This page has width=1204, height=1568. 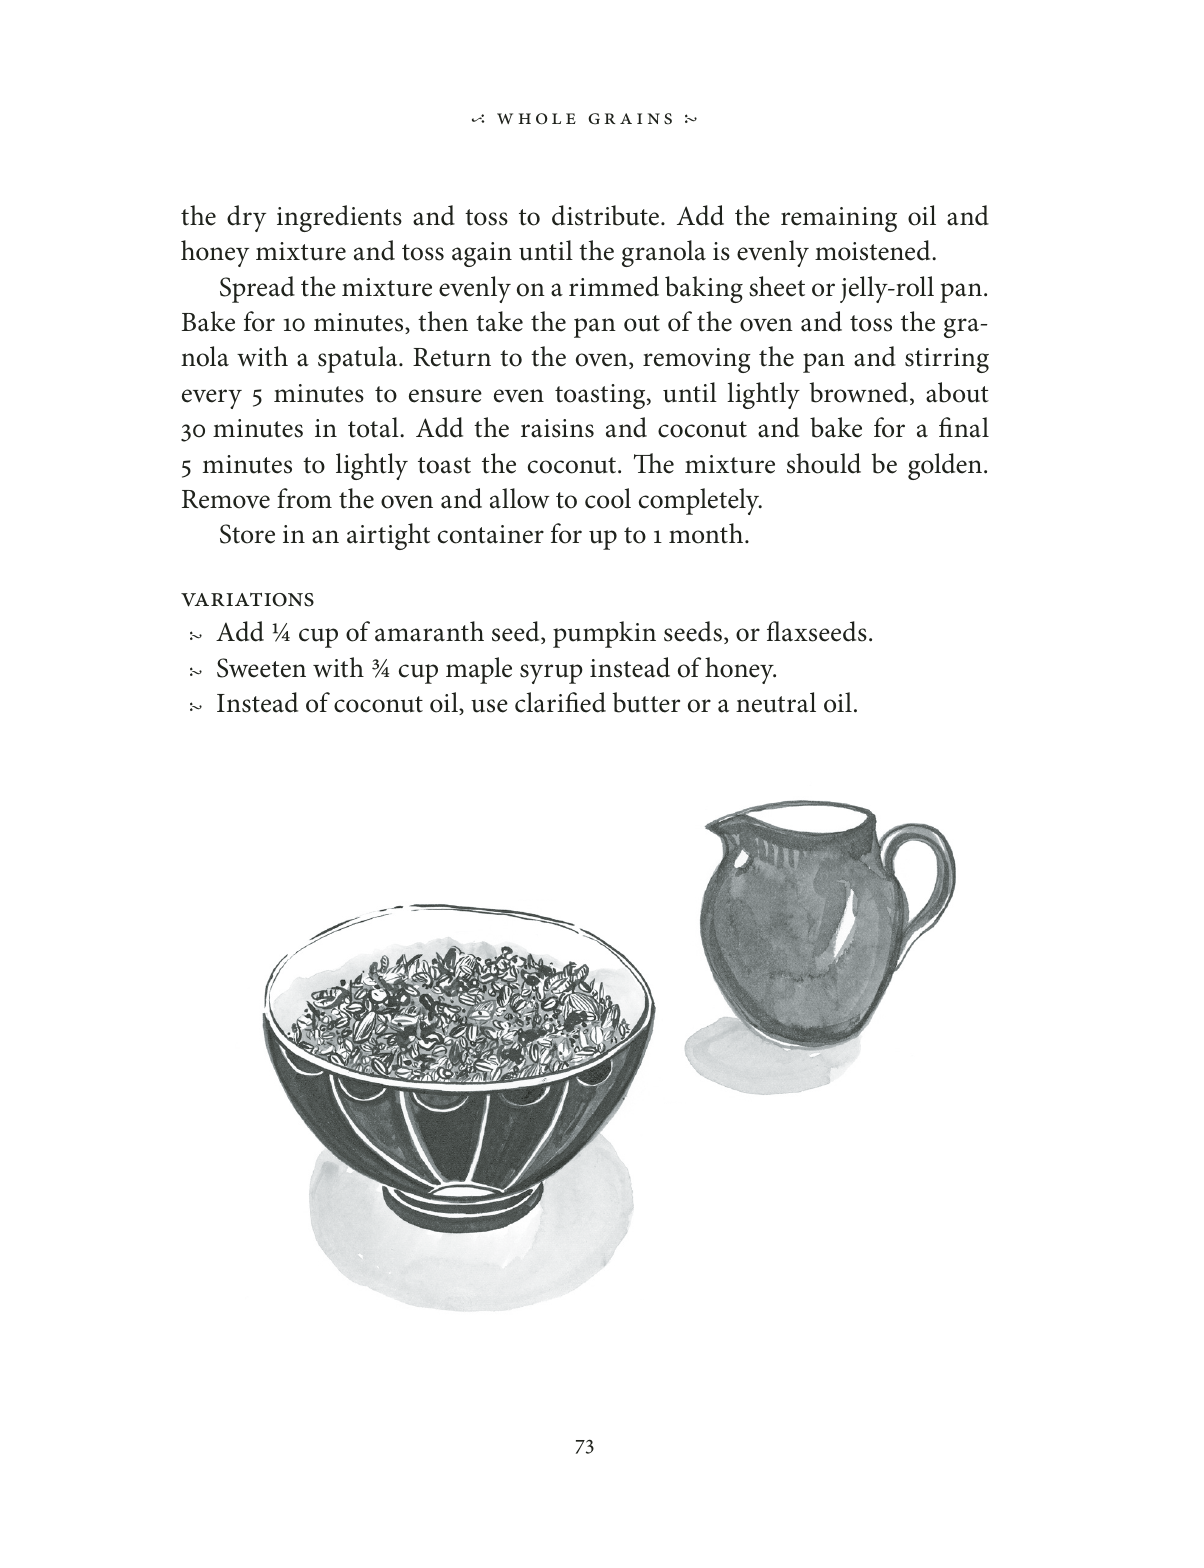 What do you see at coordinates (874, 250) in the page?
I see `moistened` at bounding box center [874, 250].
